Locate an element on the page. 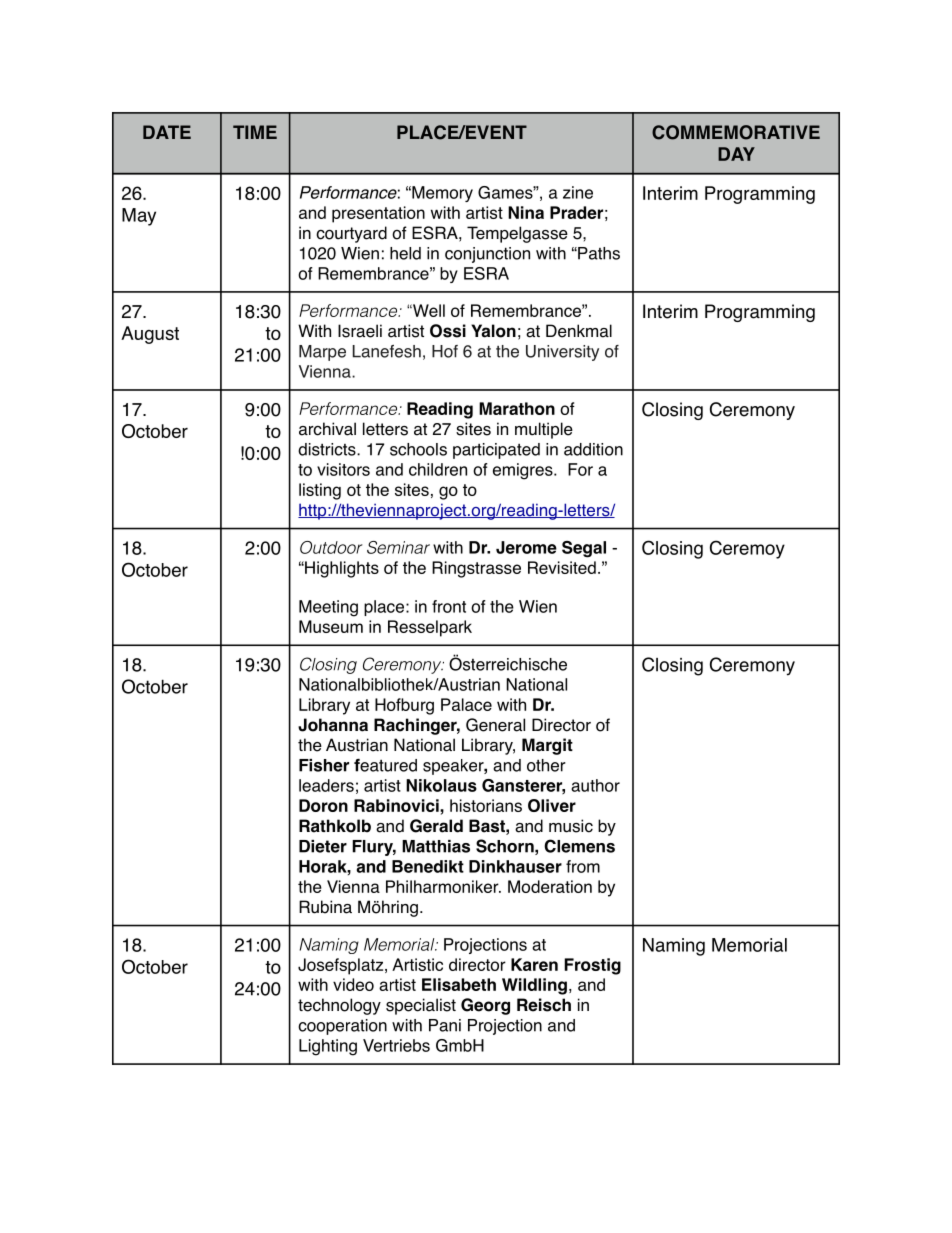 The height and width of the page is (1233, 952). districts is located at coordinates (328, 449).
